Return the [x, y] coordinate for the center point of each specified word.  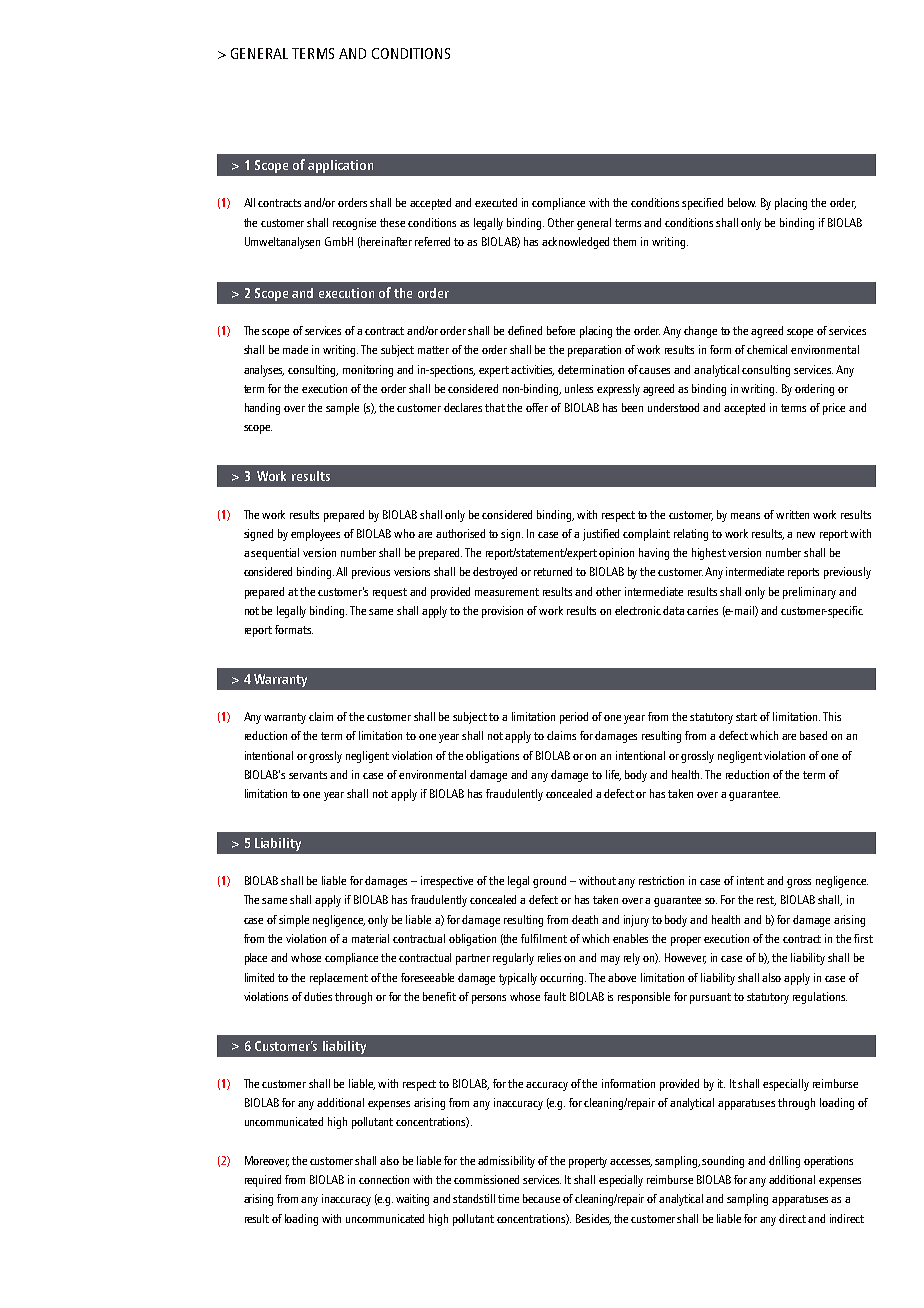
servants [308, 775]
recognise [354, 224]
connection [384, 1179]
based [813, 735]
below [742, 202]
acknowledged [575, 243]
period [574, 718]
